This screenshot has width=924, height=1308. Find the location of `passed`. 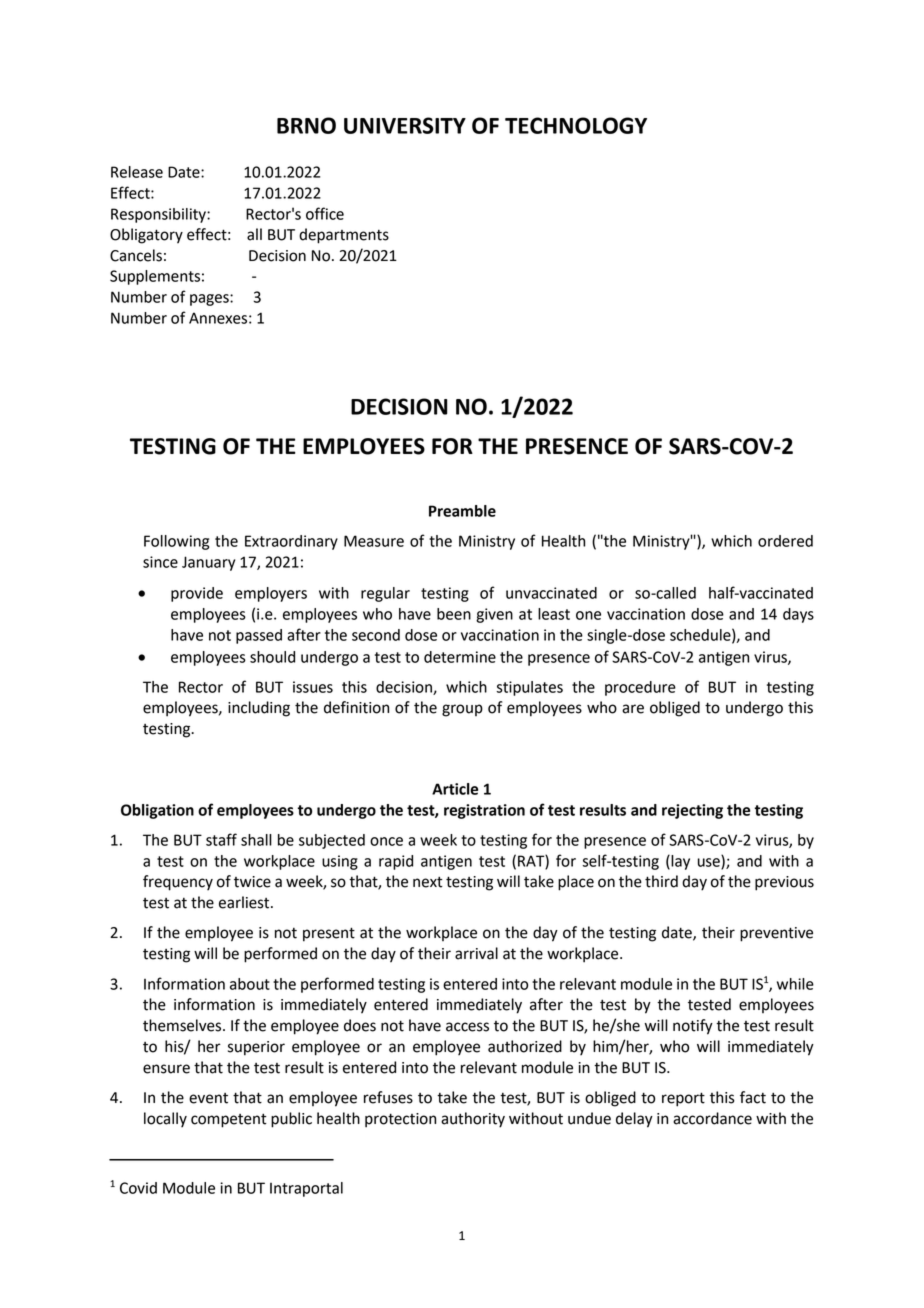

passed is located at coordinates (259, 636).
